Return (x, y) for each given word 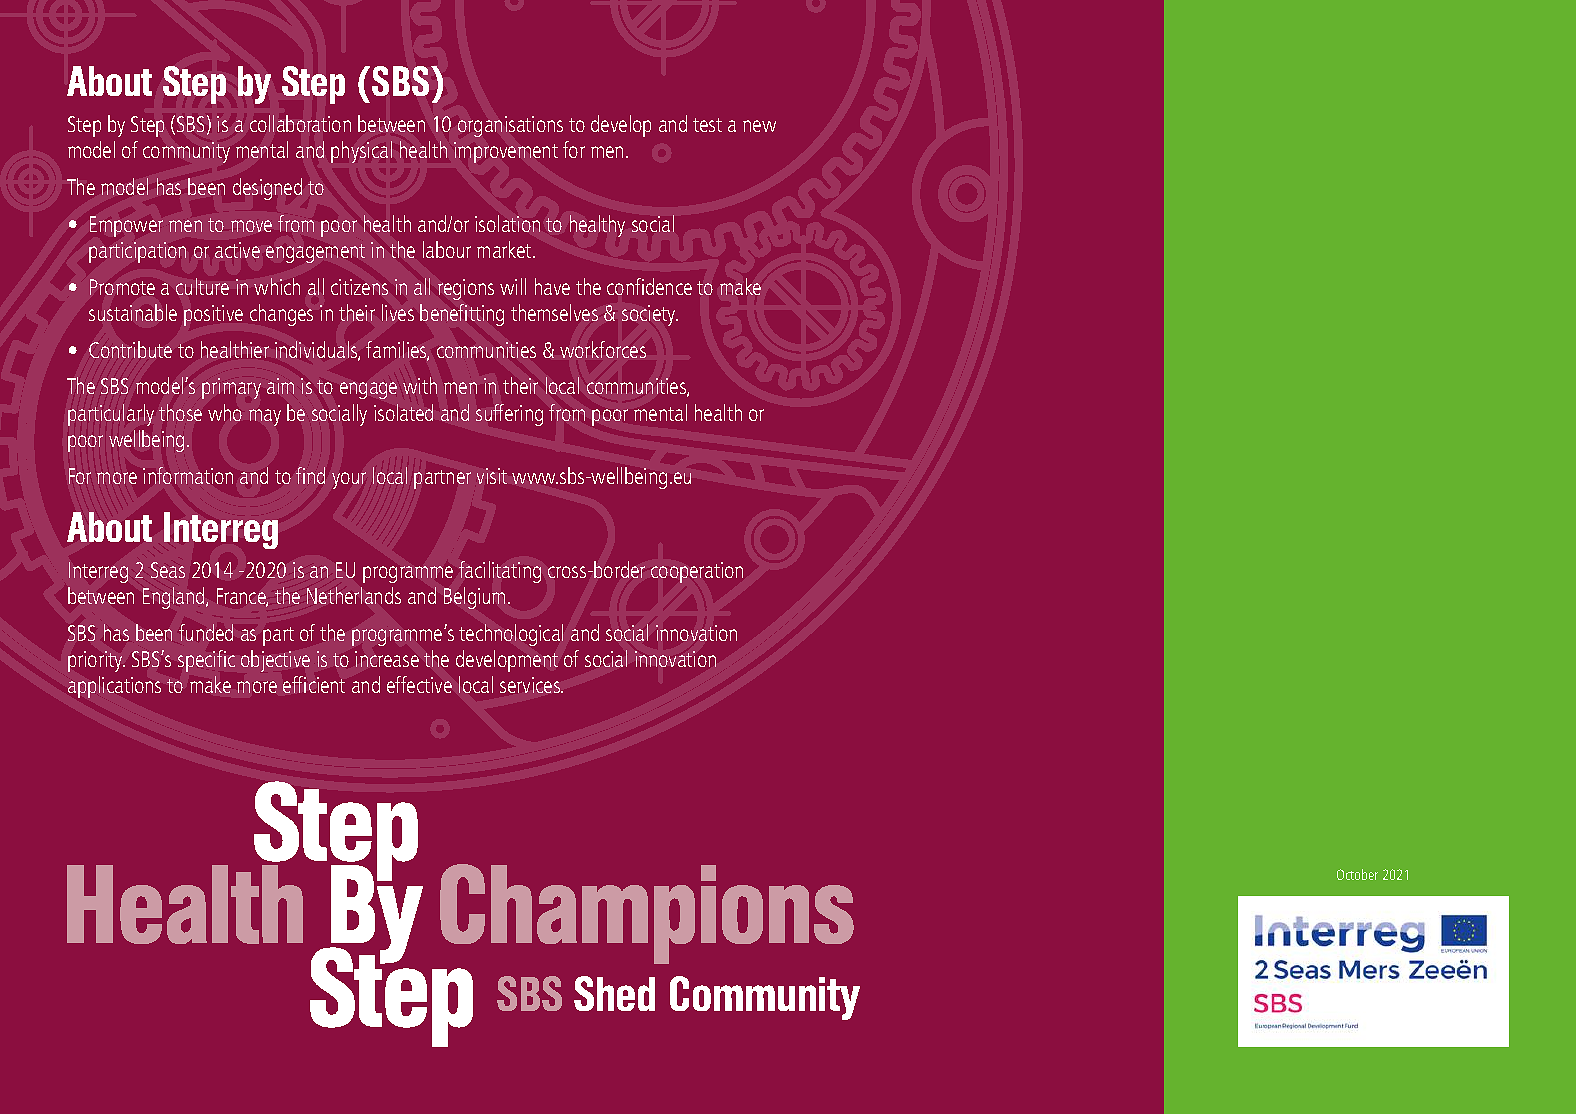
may (265, 417)
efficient (314, 684)
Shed (614, 993)
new (759, 126)
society (650, 315)
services (531, 685)
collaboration (300, 123)
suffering (509, 415)
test (707, 125)
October (1357, 874)
